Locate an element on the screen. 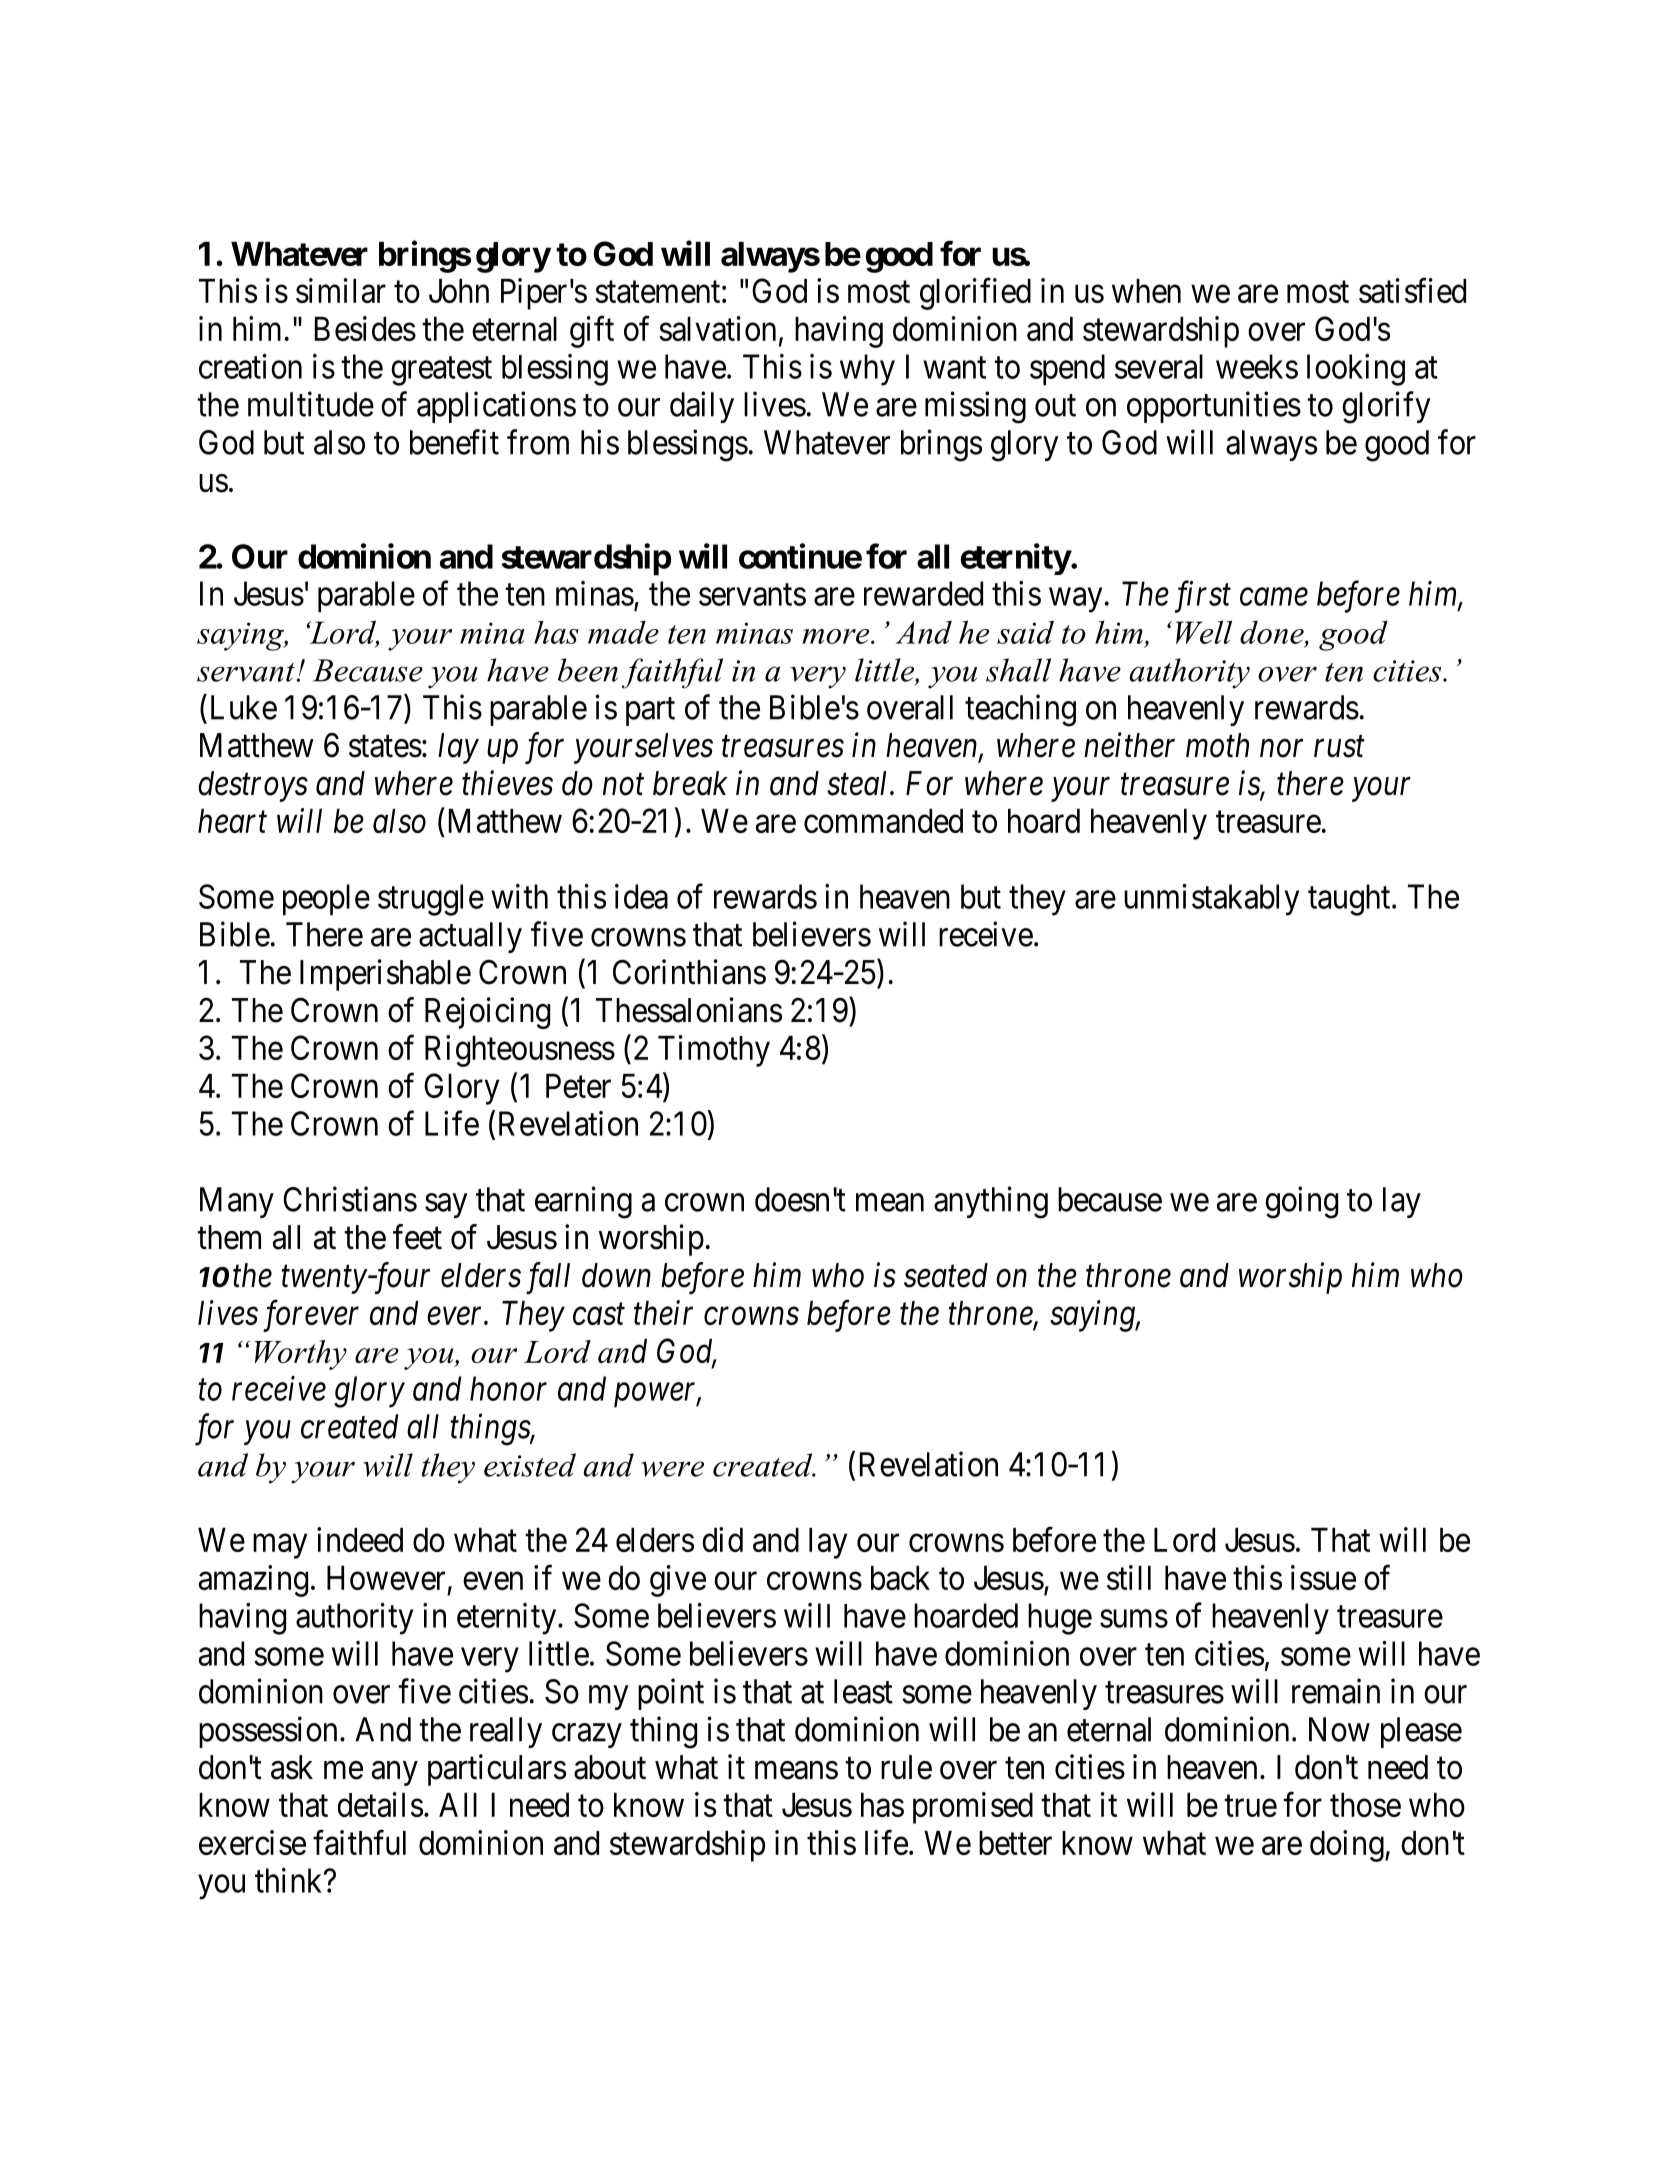  looking is located at coordinates (1356, 370).
